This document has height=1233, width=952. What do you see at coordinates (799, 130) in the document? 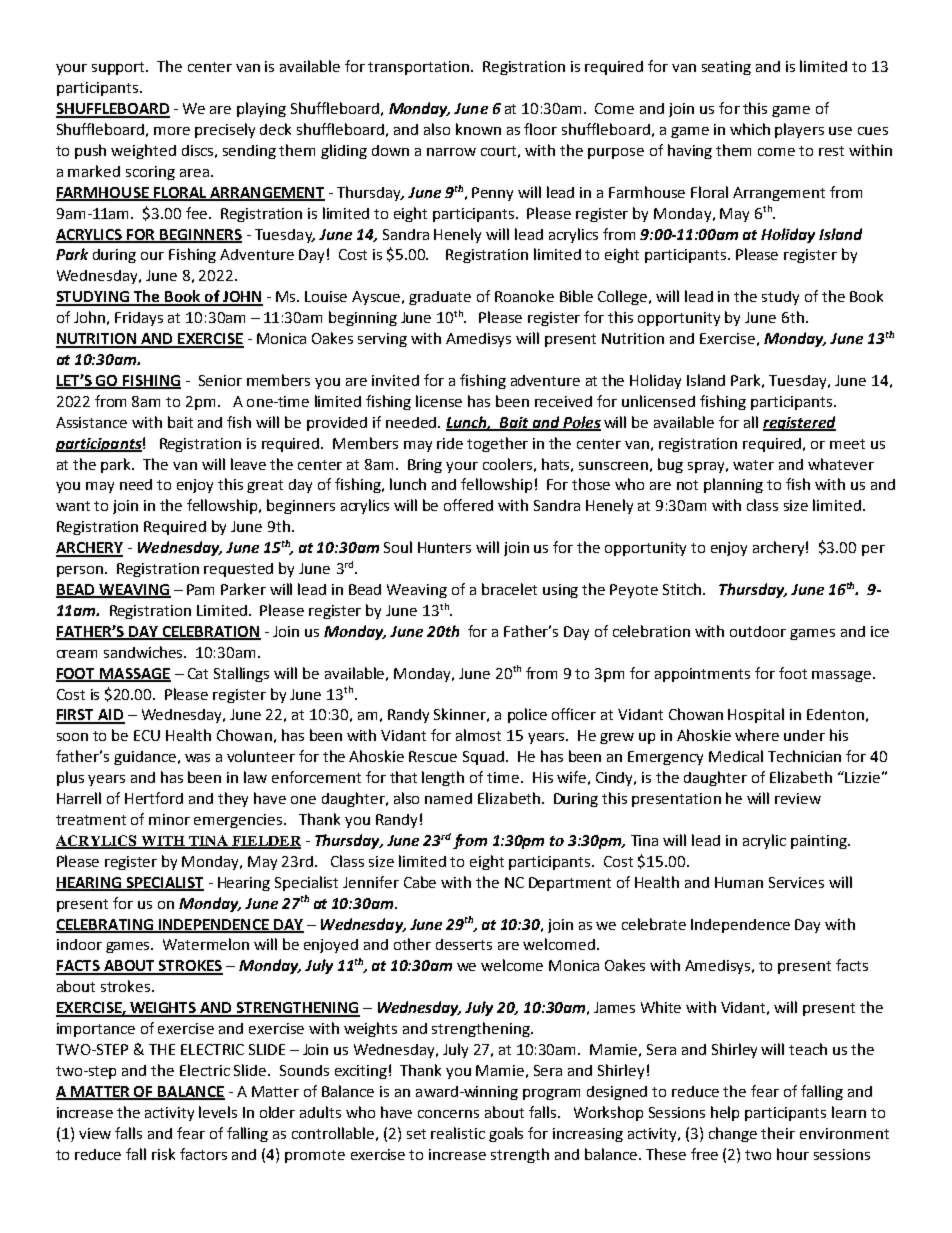
I see `players` at bounding box center [799, 130].
